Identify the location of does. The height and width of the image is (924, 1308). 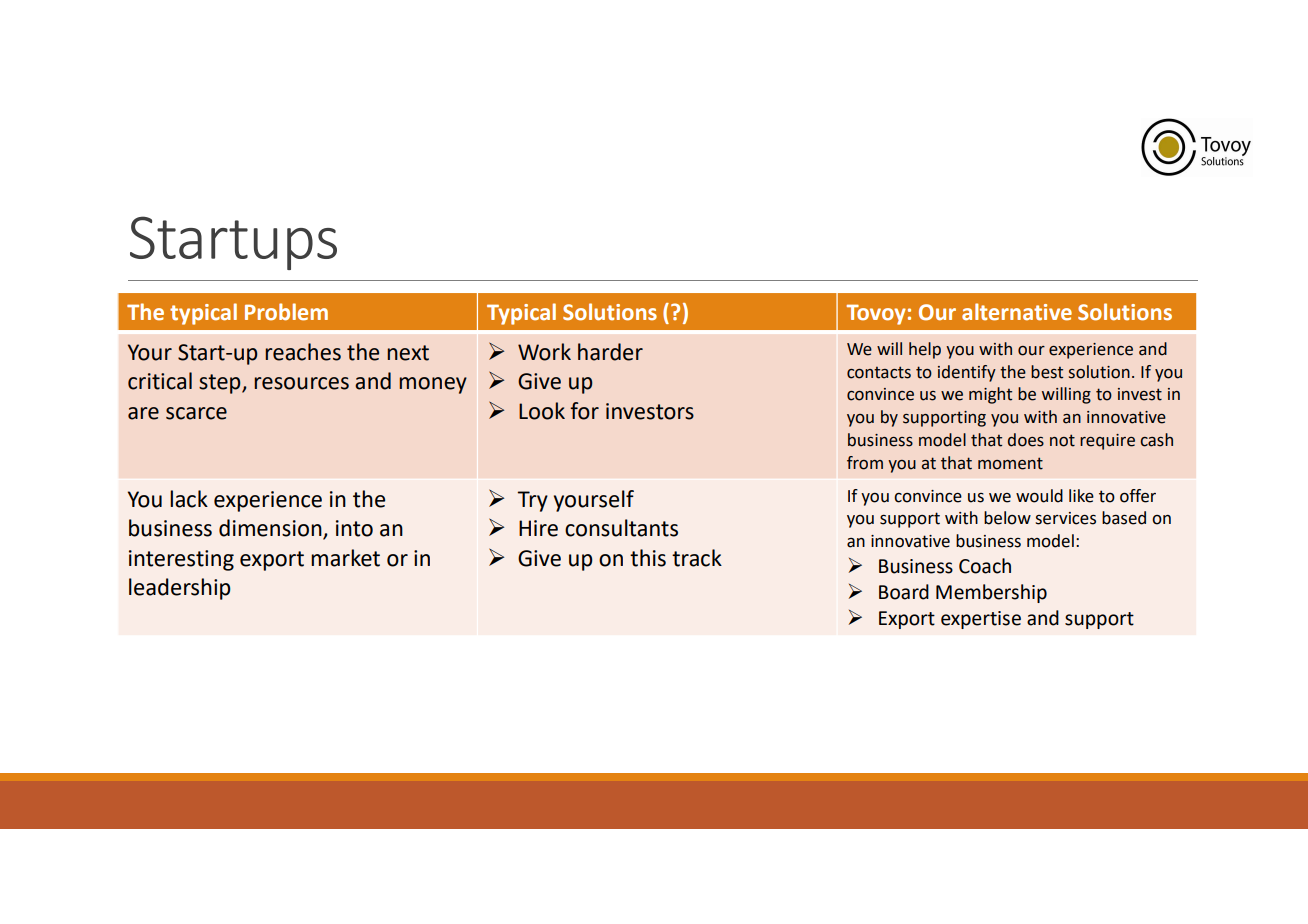
(1026, 440).
